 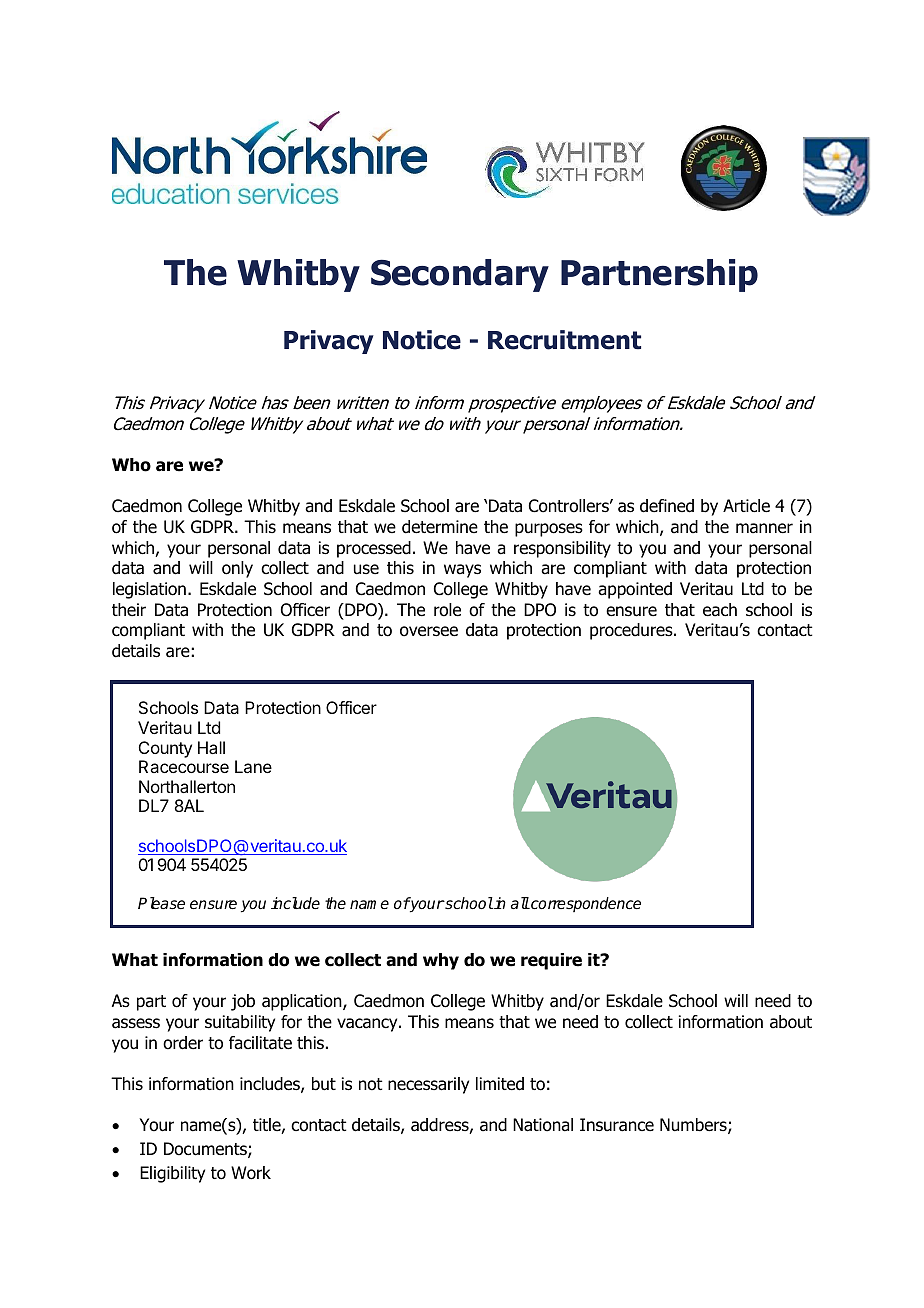 What do you see at coordinates (617, 1125) in the image?
I see `Insurance` at bounding box center [617, 1125].
